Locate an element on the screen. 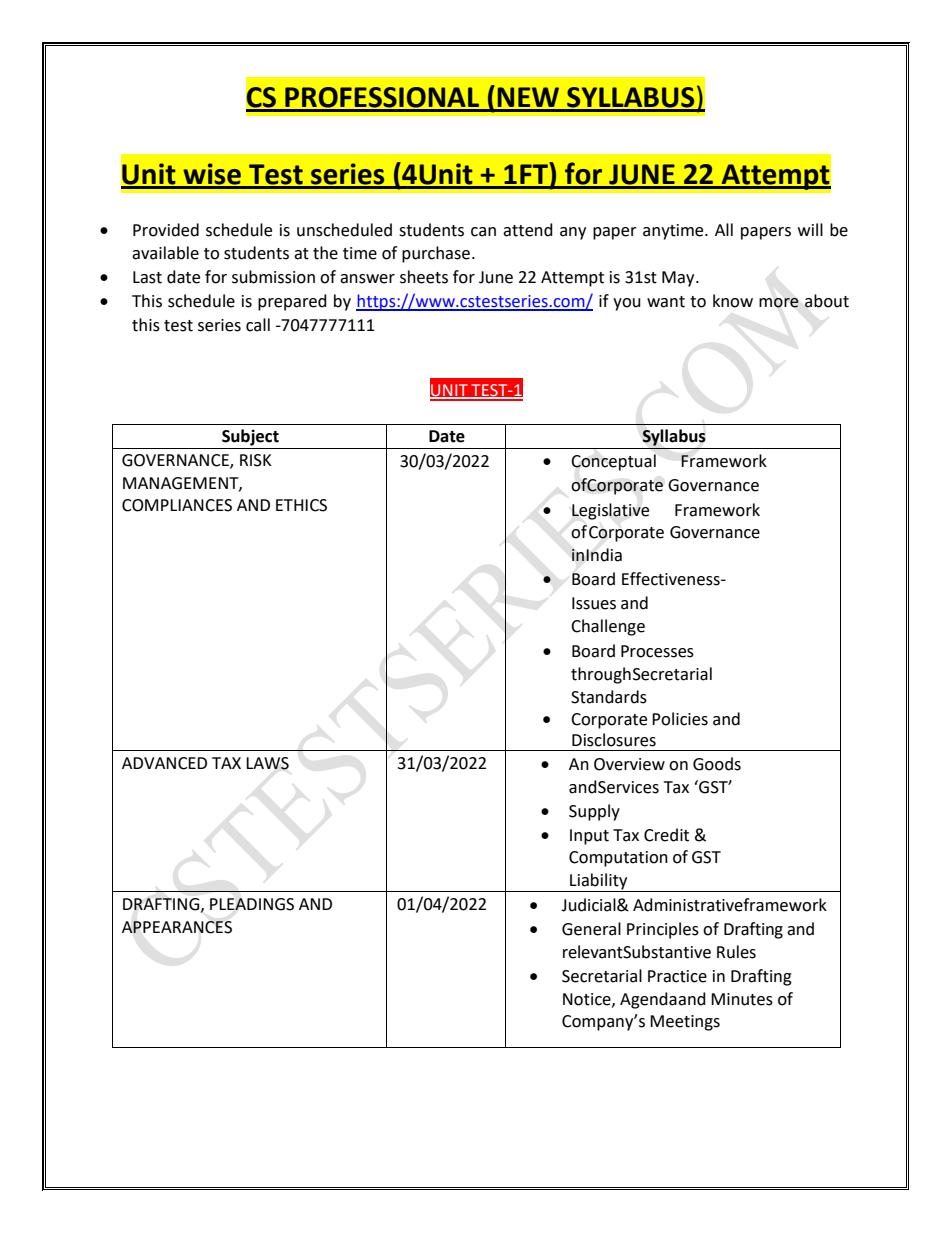  submission is located at coordinates (273, 277).
